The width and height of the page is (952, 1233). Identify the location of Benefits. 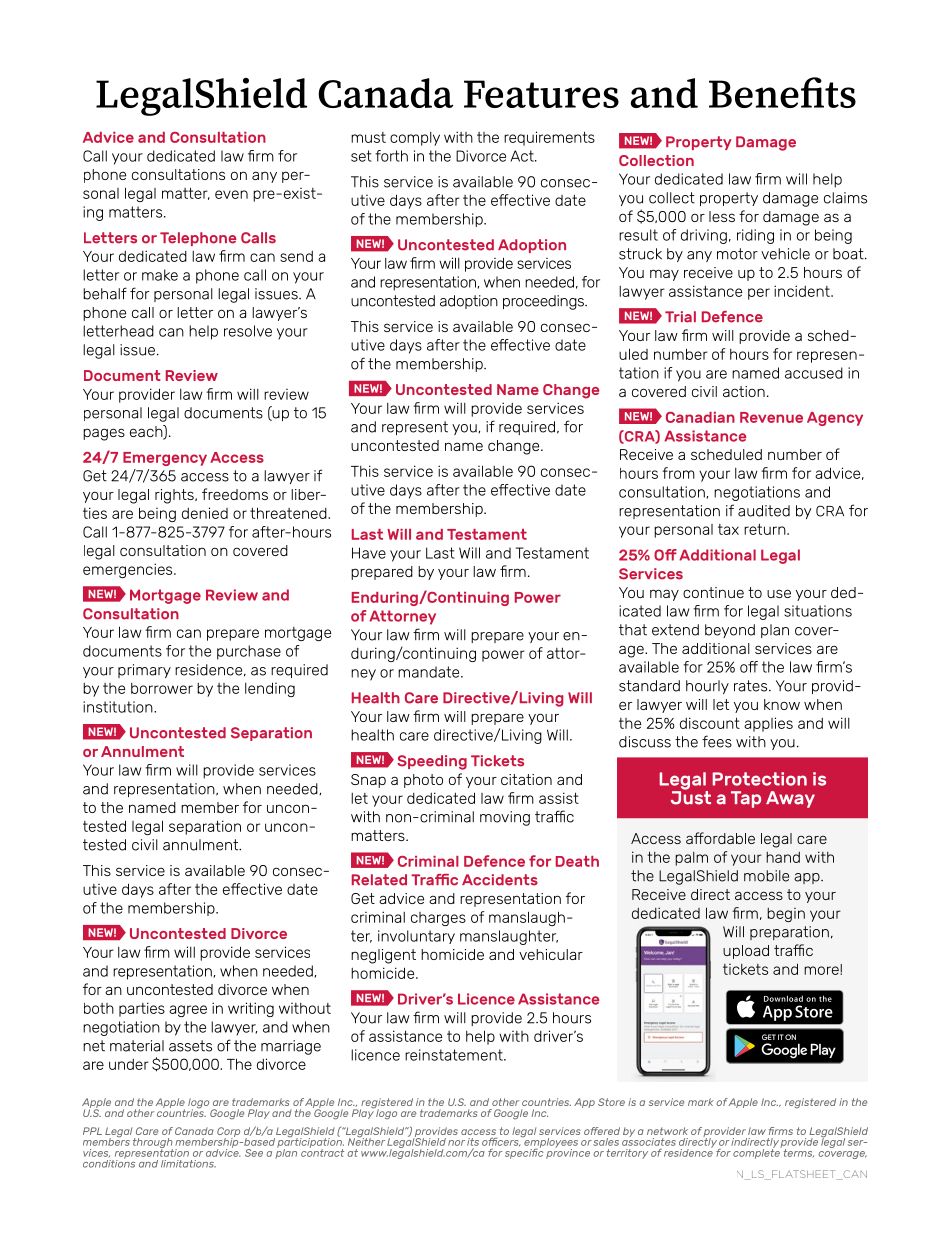
(782, 92).
